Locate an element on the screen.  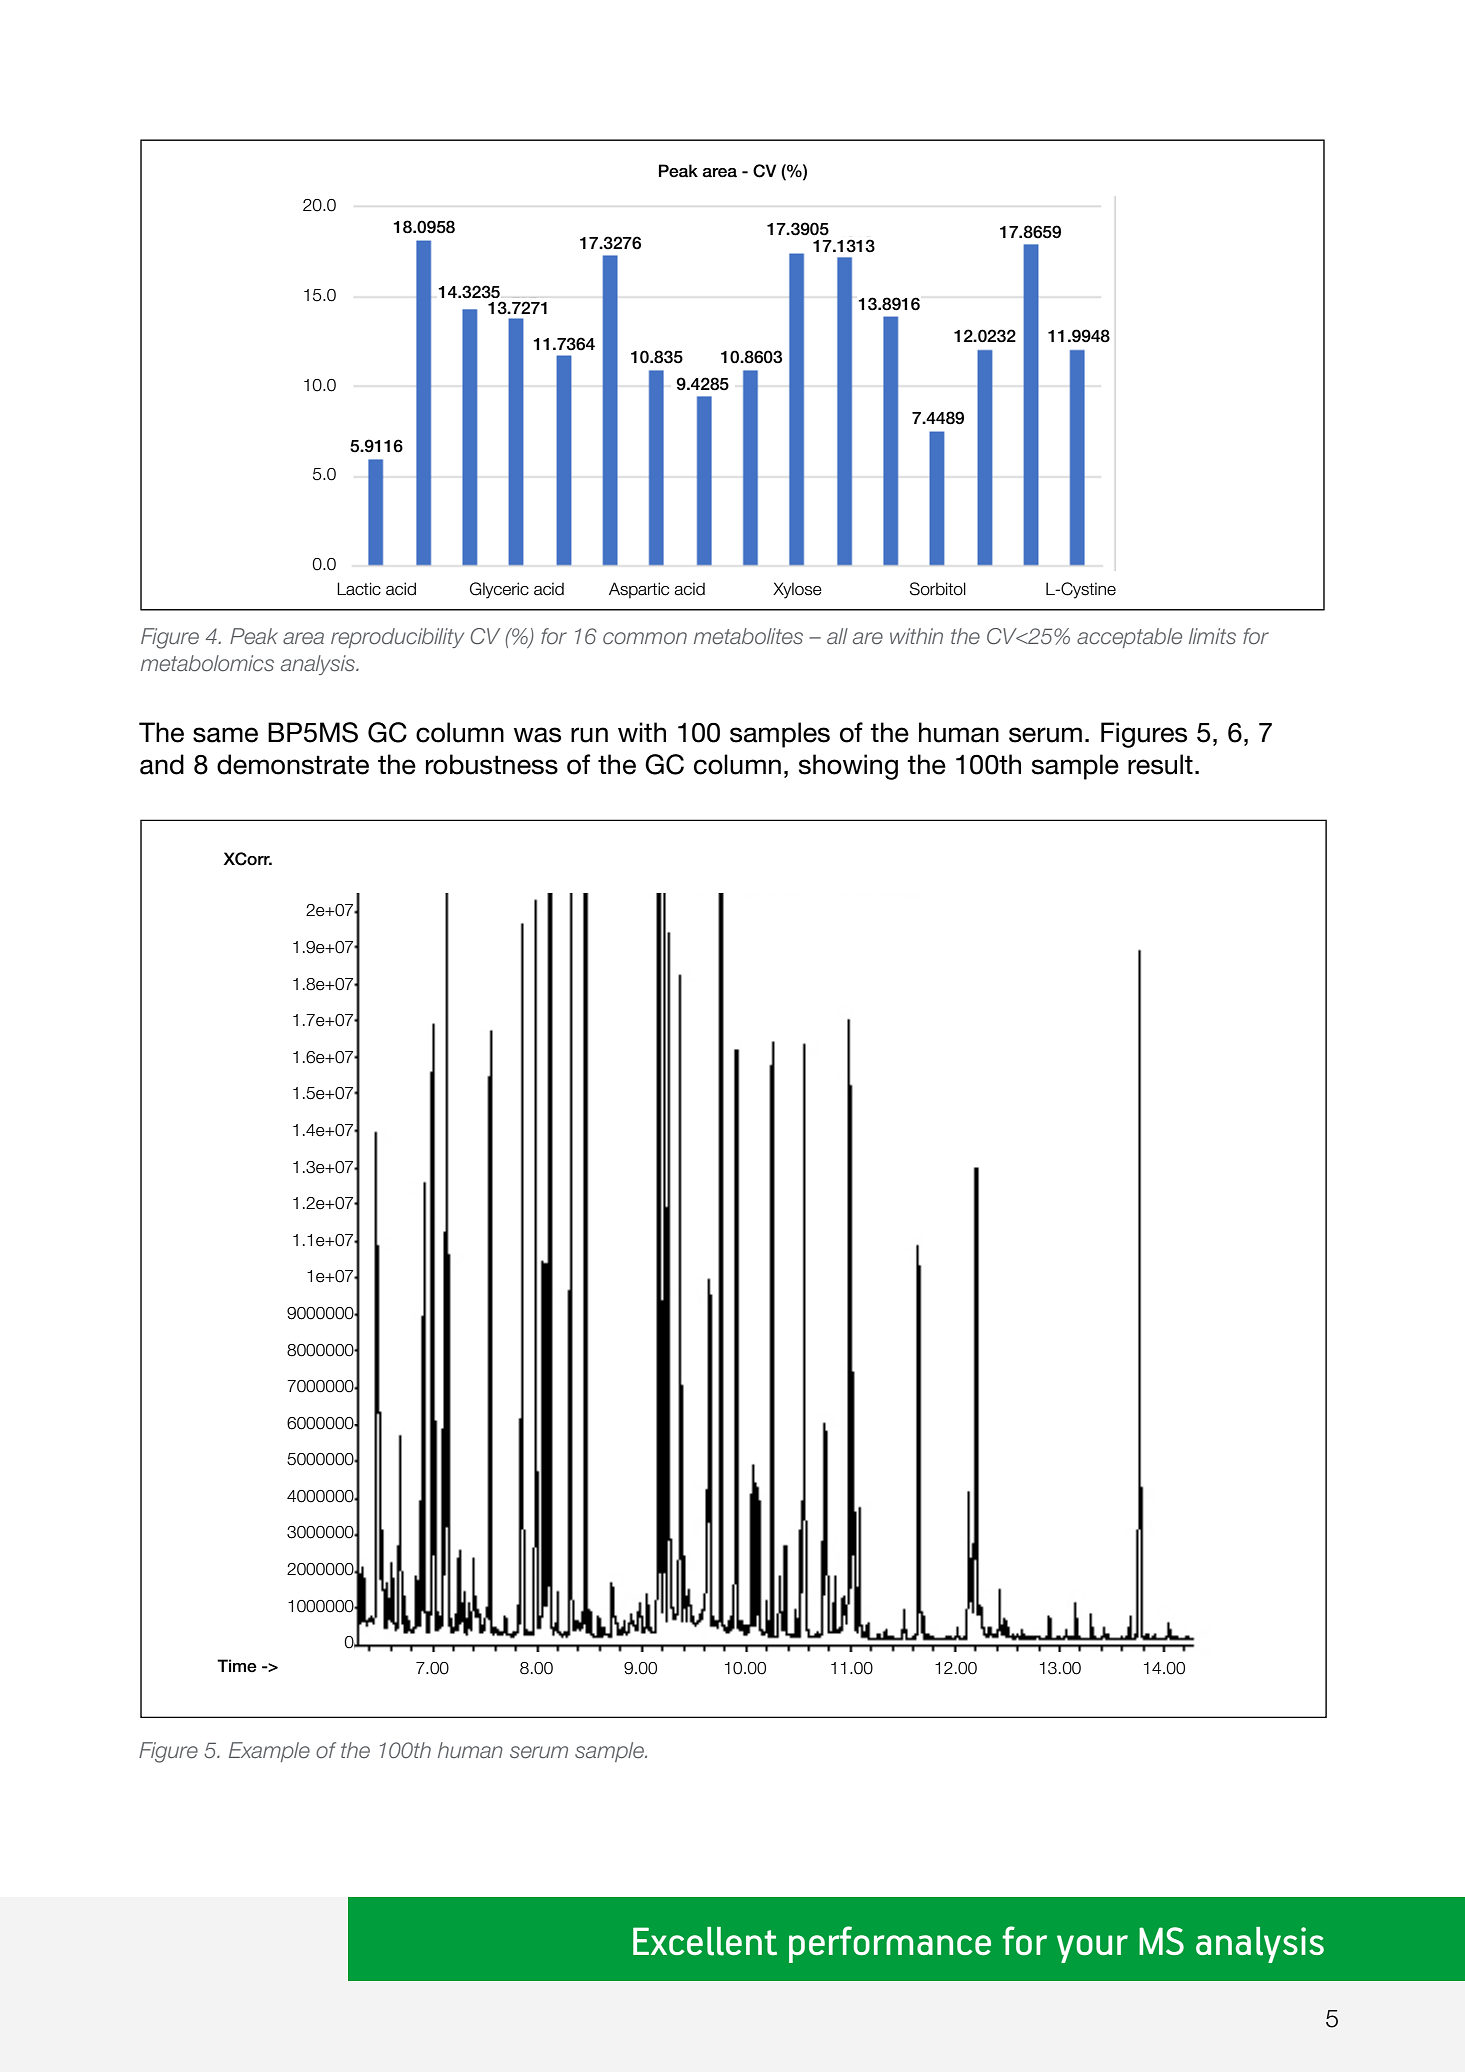
Lactic is located at coordinates (359, 589).
